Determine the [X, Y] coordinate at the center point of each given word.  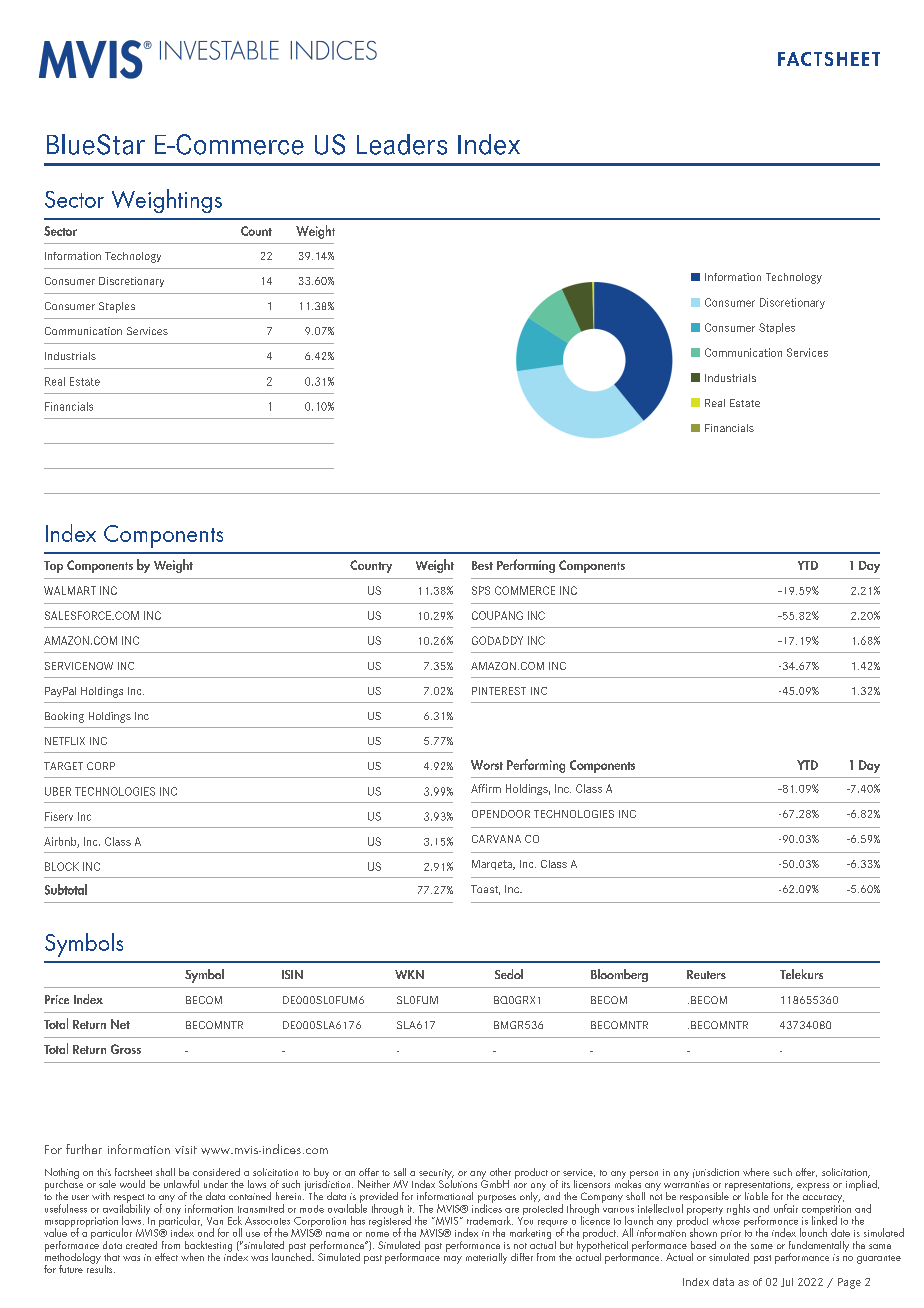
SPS [481, 590]
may [453, 1260]
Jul [787, 1282]
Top [53, 567]
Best [482, 565]
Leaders [402, 144]
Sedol [509, 974]
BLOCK [62, 866]
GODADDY [497, 640]
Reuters [706, 974]
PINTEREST [499, 691]
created [141, 1245]
